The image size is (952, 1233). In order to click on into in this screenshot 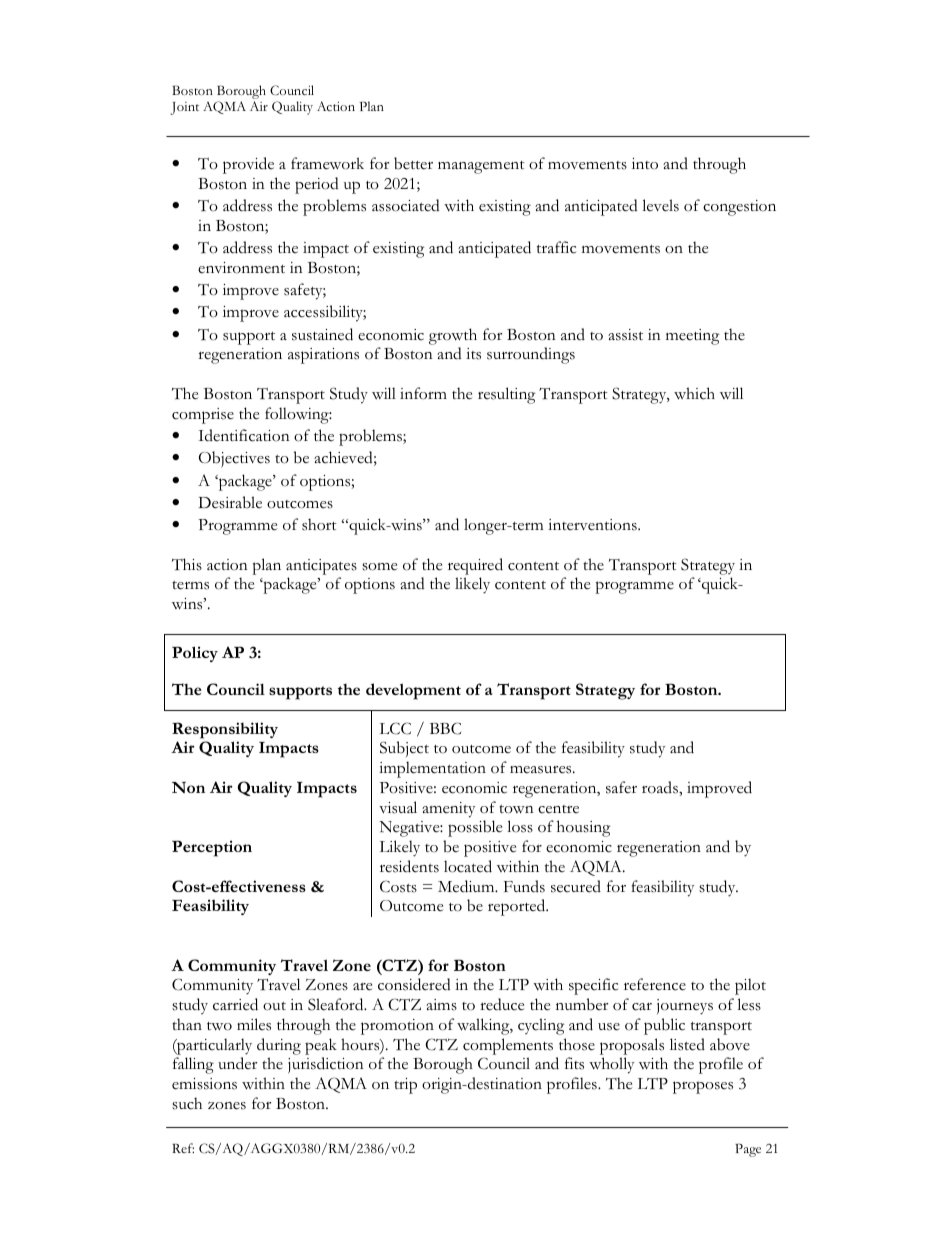, I will do `click(645, 164)`.
